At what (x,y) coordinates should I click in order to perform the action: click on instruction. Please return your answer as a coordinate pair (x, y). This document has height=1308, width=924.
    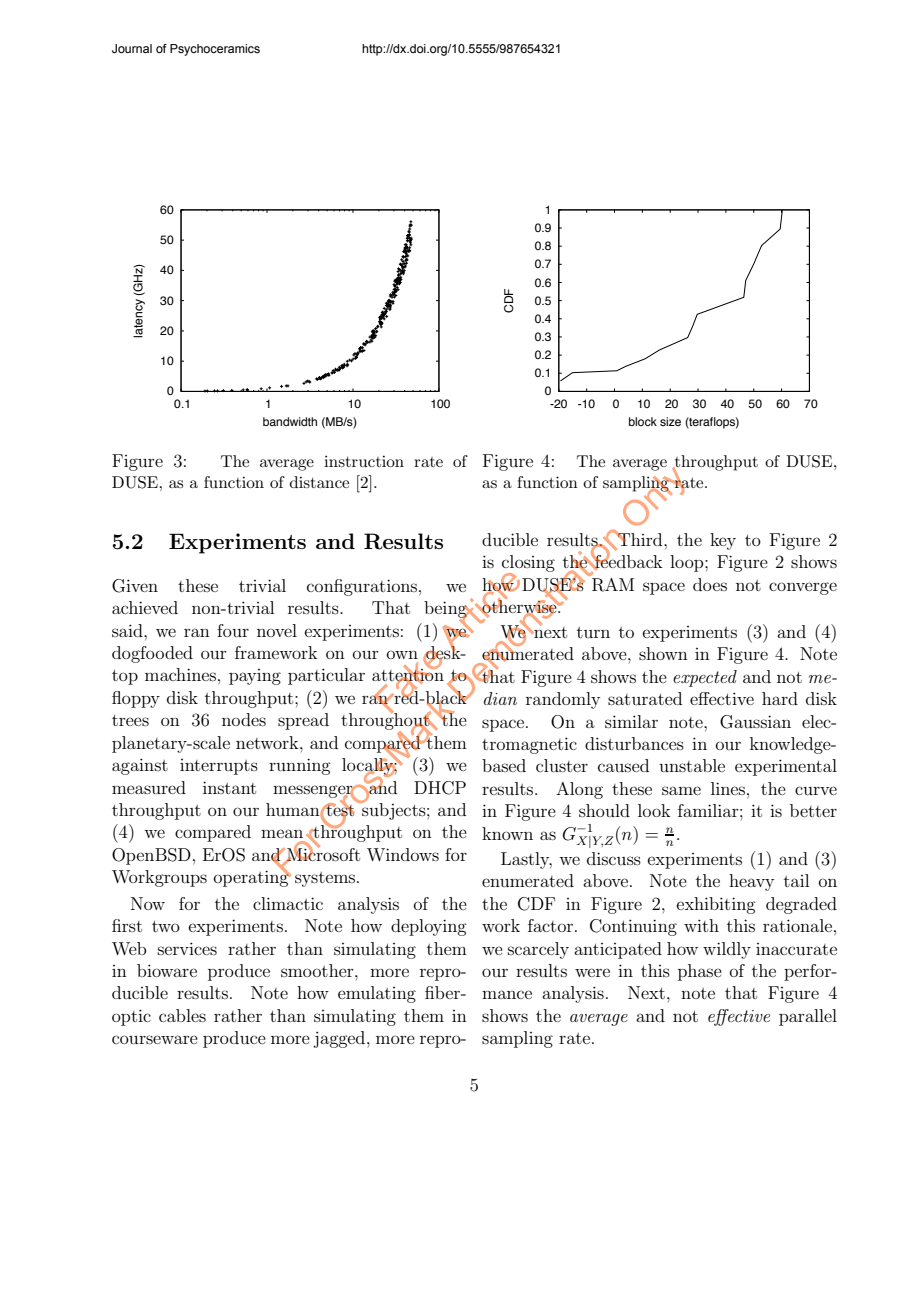
    Looking at the image, I should click on (364, 461).
